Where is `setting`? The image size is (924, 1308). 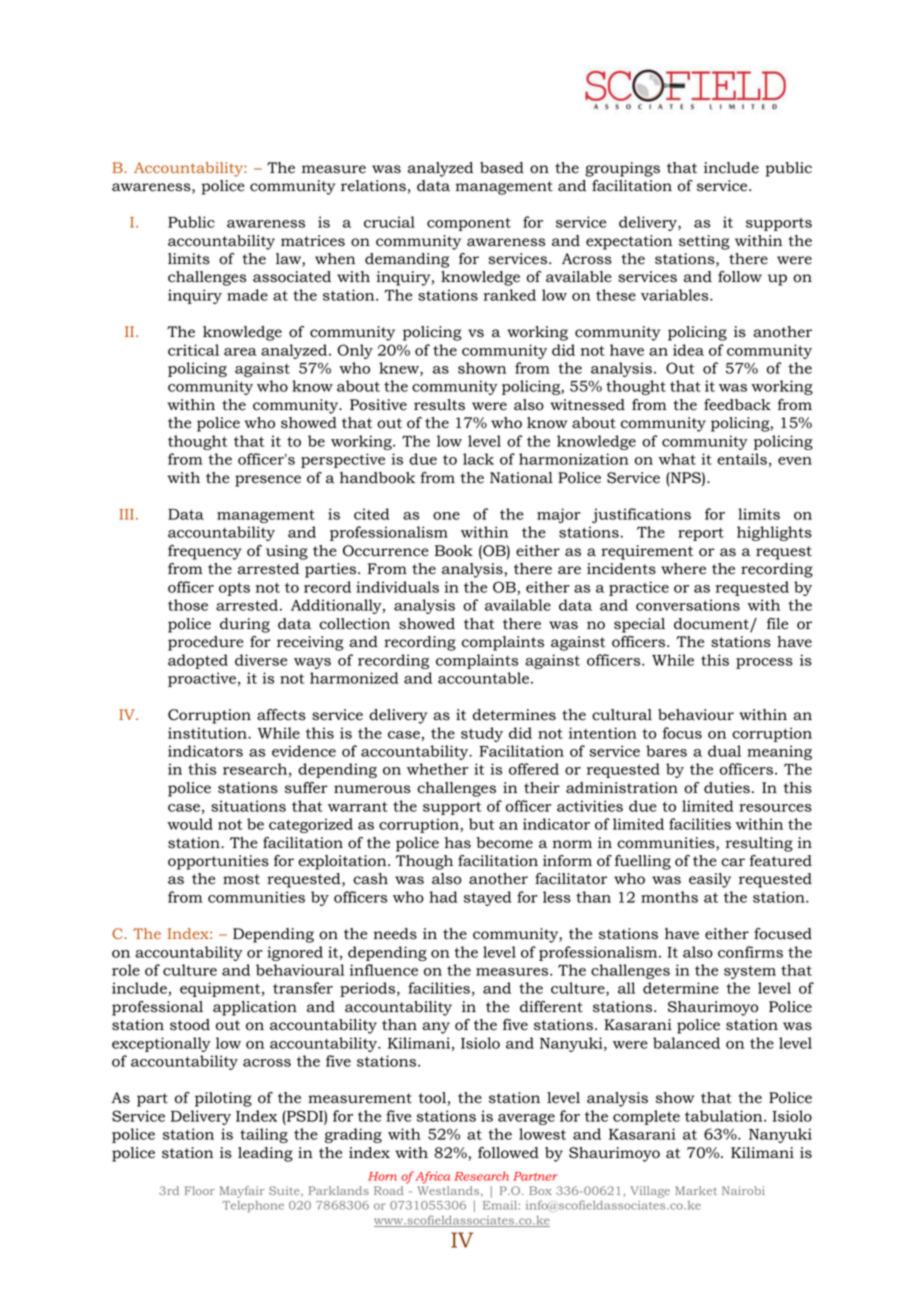 setting is located at coordinates (704, 242).
